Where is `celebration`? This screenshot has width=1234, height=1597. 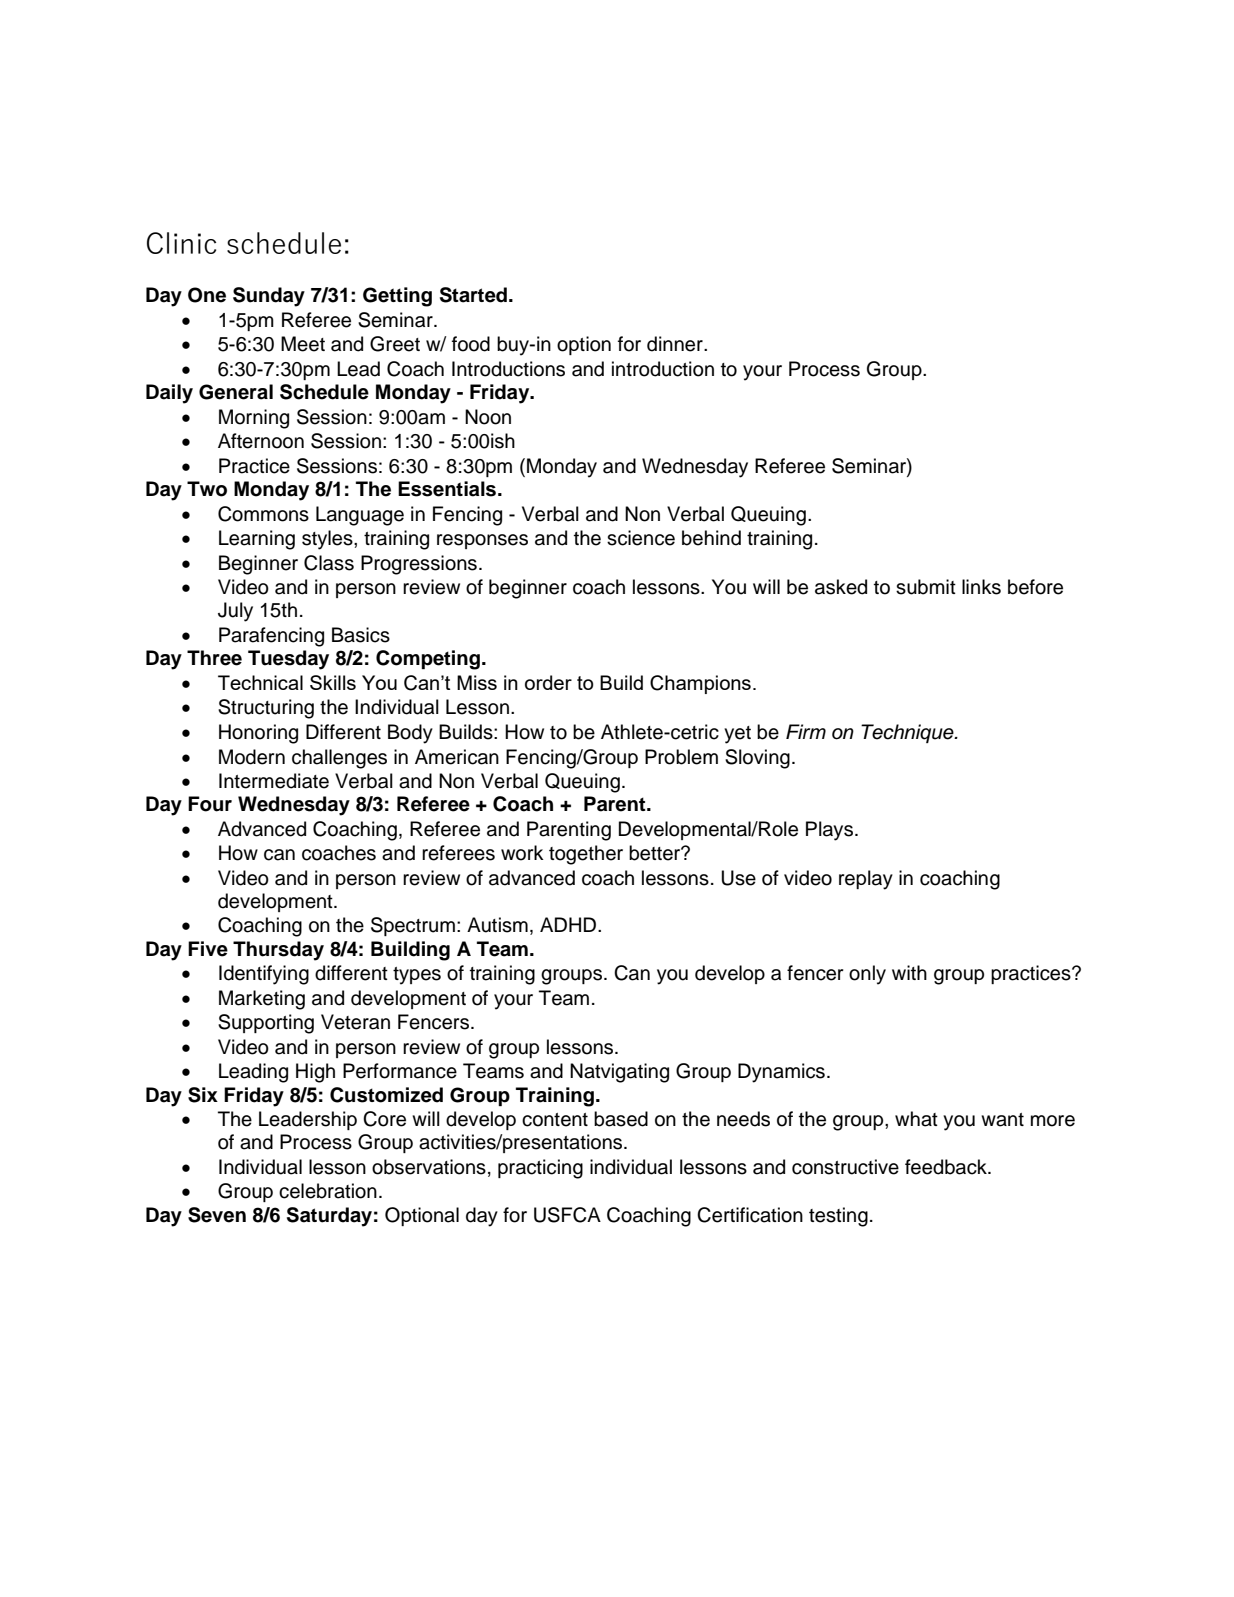
celebration is located at coordinates (328, 1191).
